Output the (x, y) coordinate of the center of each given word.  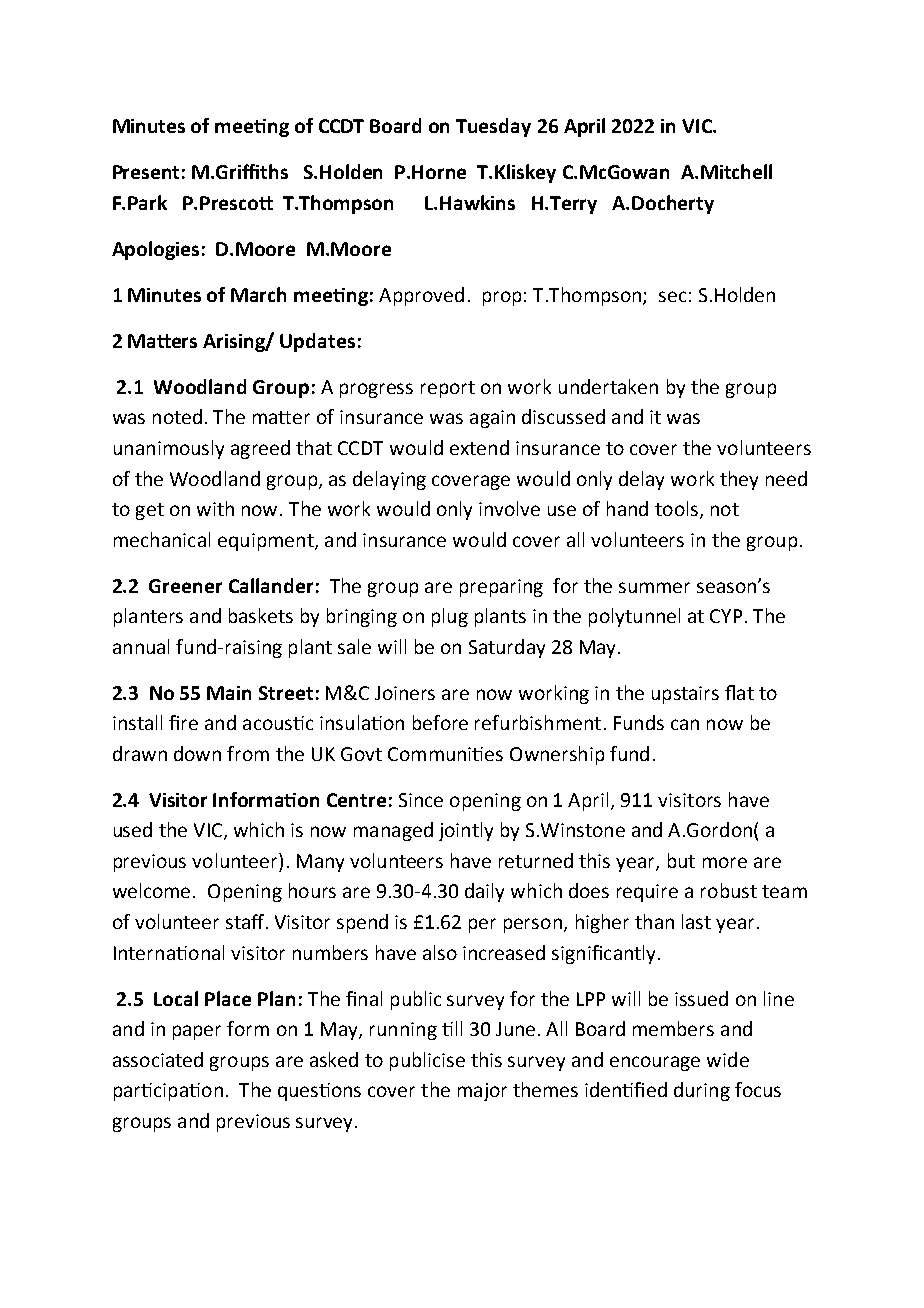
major (482, 1092)
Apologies (155, 250)
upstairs (685, 695)
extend (479, 447)
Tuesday (493, 127)
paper (197, 1032)
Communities (445, 754)
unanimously (169, 449)
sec (672, 296)
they (739, 480)
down (197, 753)
